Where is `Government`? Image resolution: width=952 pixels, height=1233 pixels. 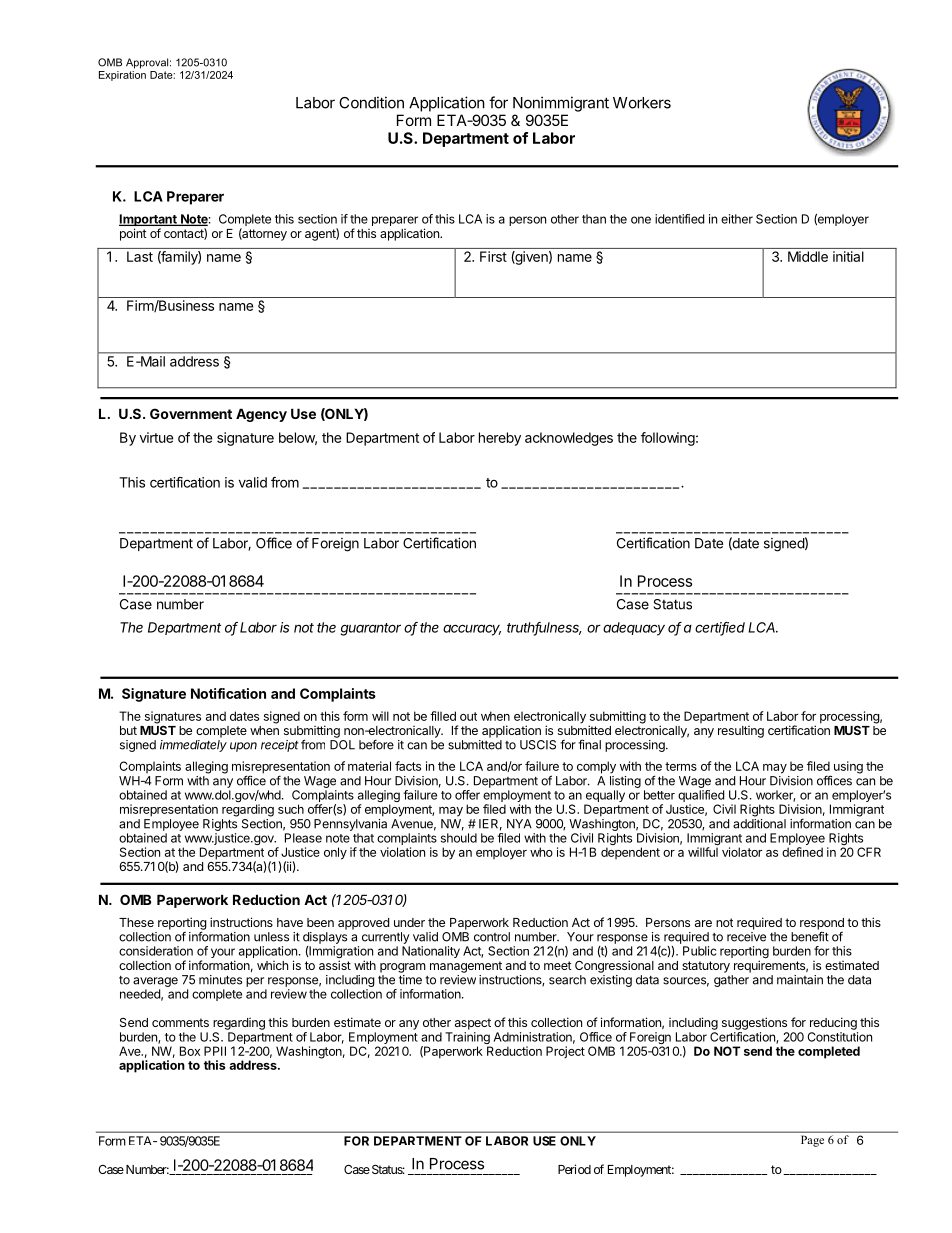 Government is located at coordinates (191, 413).
